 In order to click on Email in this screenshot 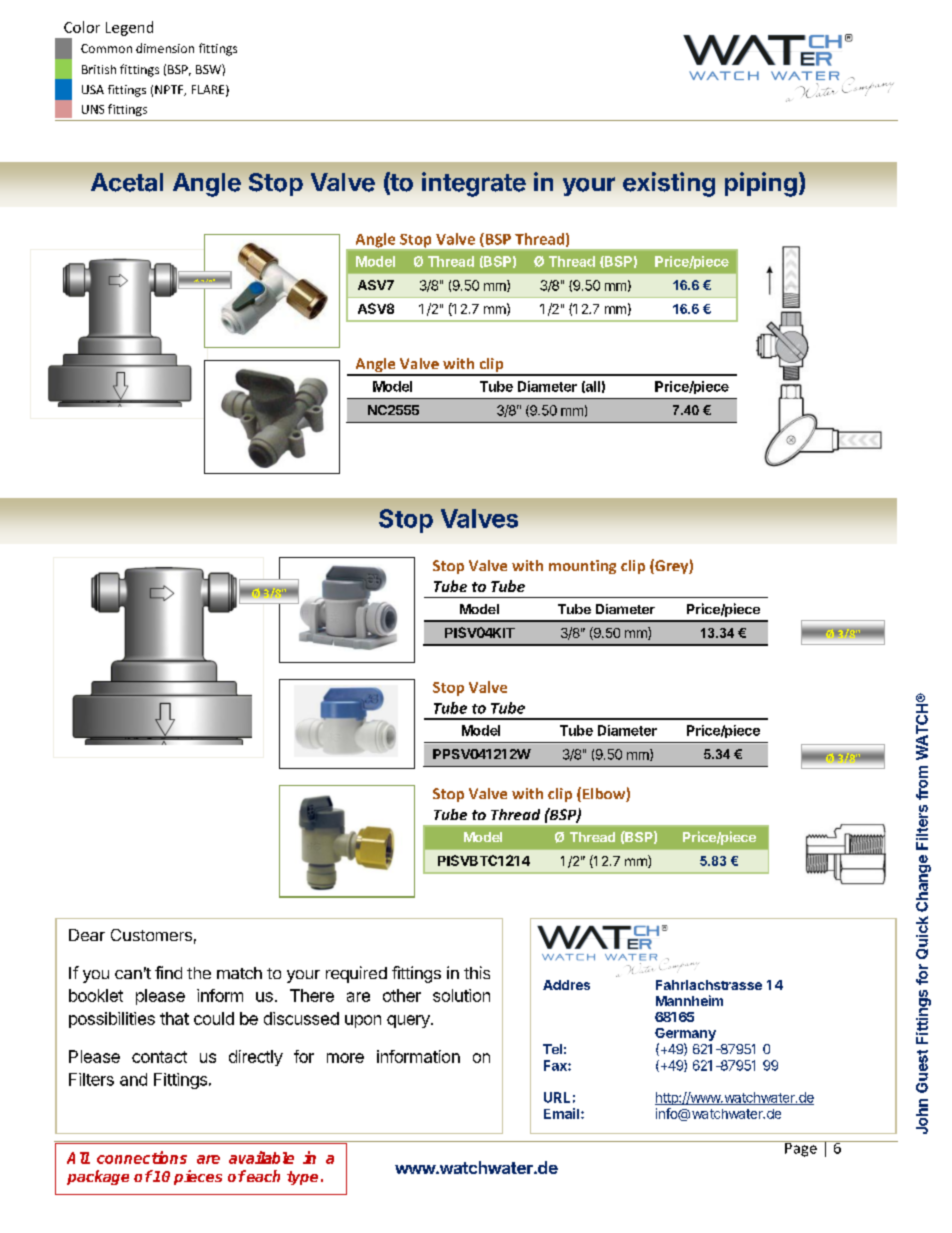, I will do `click(563, 1113)`.
